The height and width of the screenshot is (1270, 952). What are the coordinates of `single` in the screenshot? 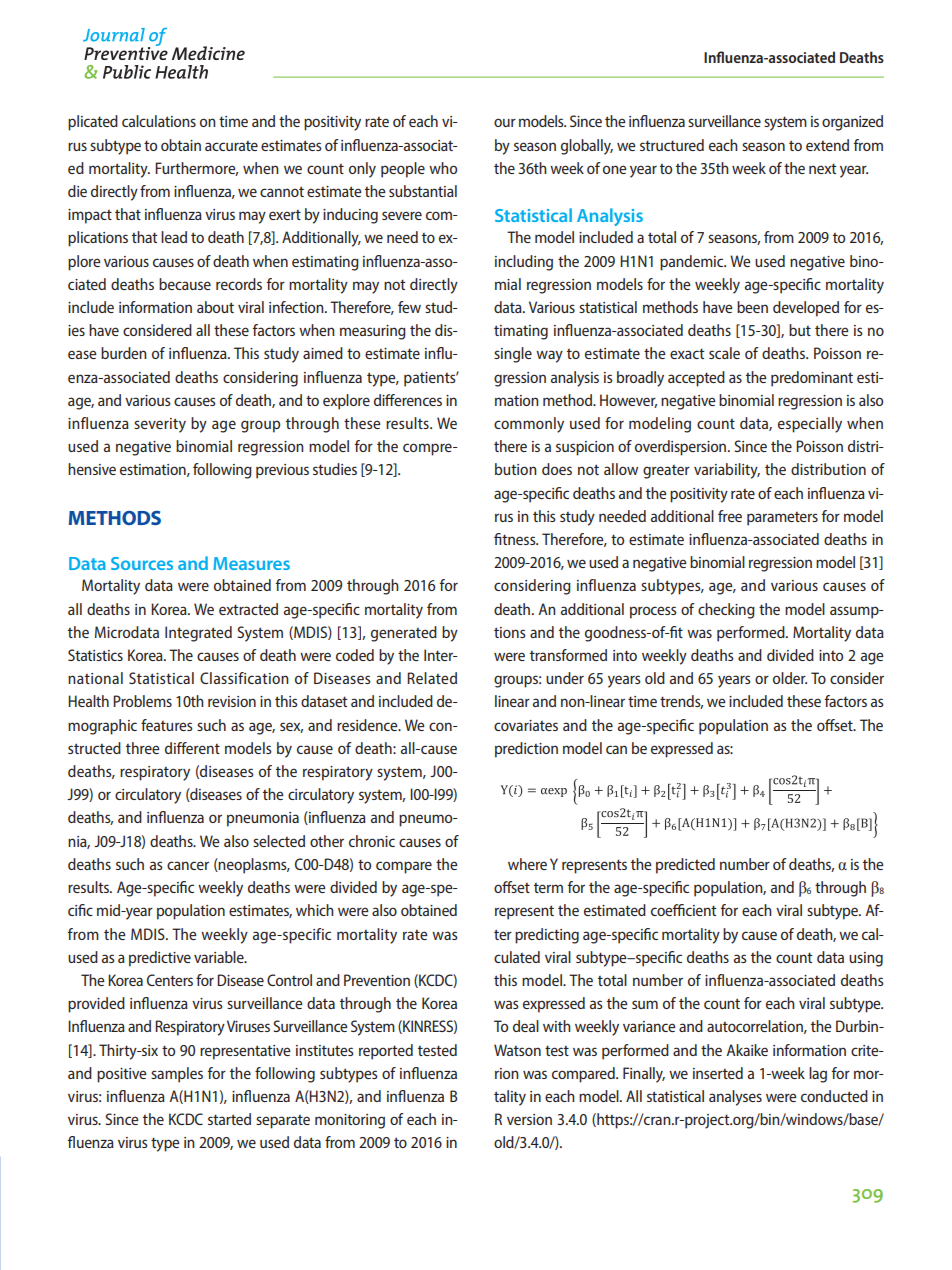 It's located at (513, 355).
